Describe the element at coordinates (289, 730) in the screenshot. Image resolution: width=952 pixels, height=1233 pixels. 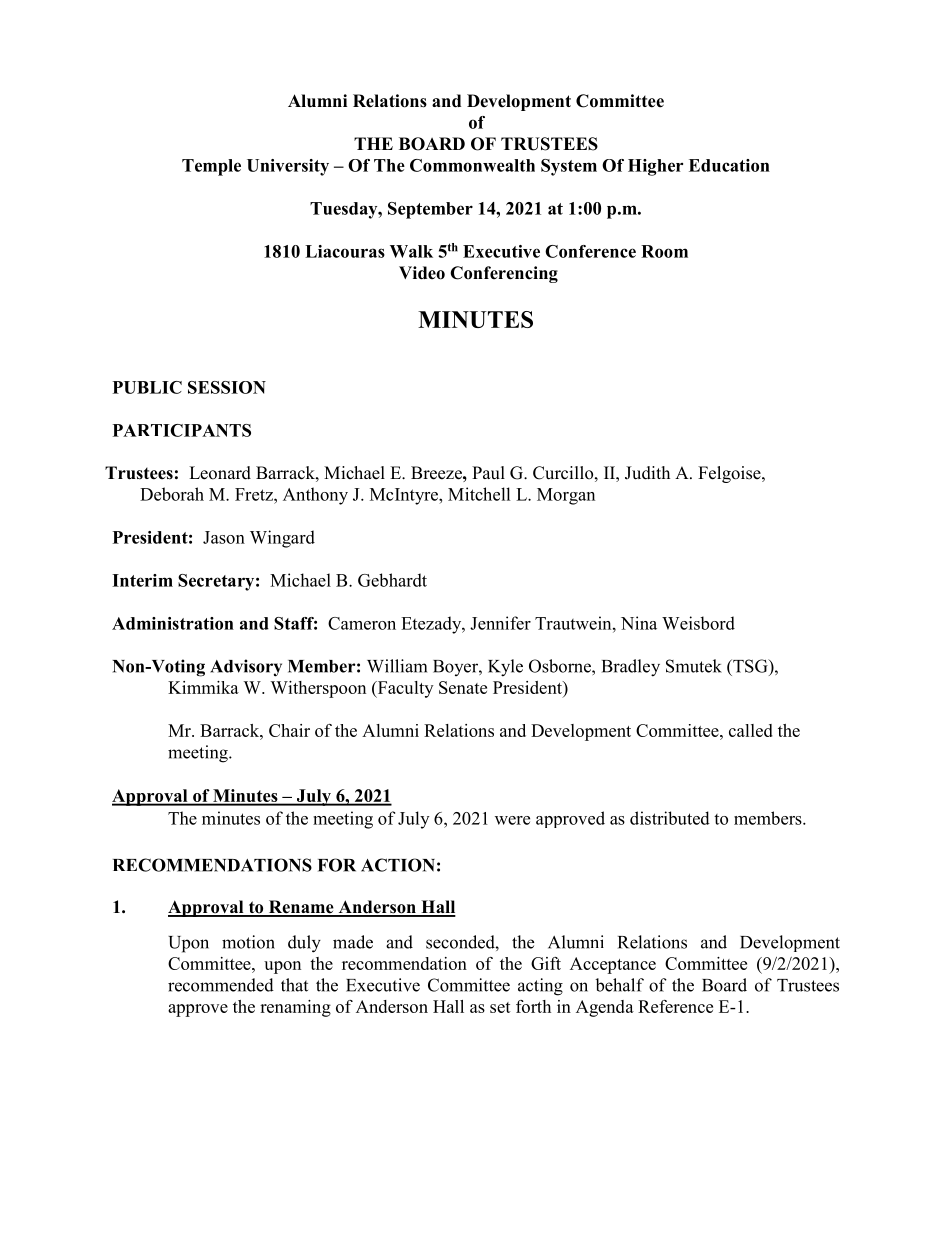
I see `Chair` at that location.
